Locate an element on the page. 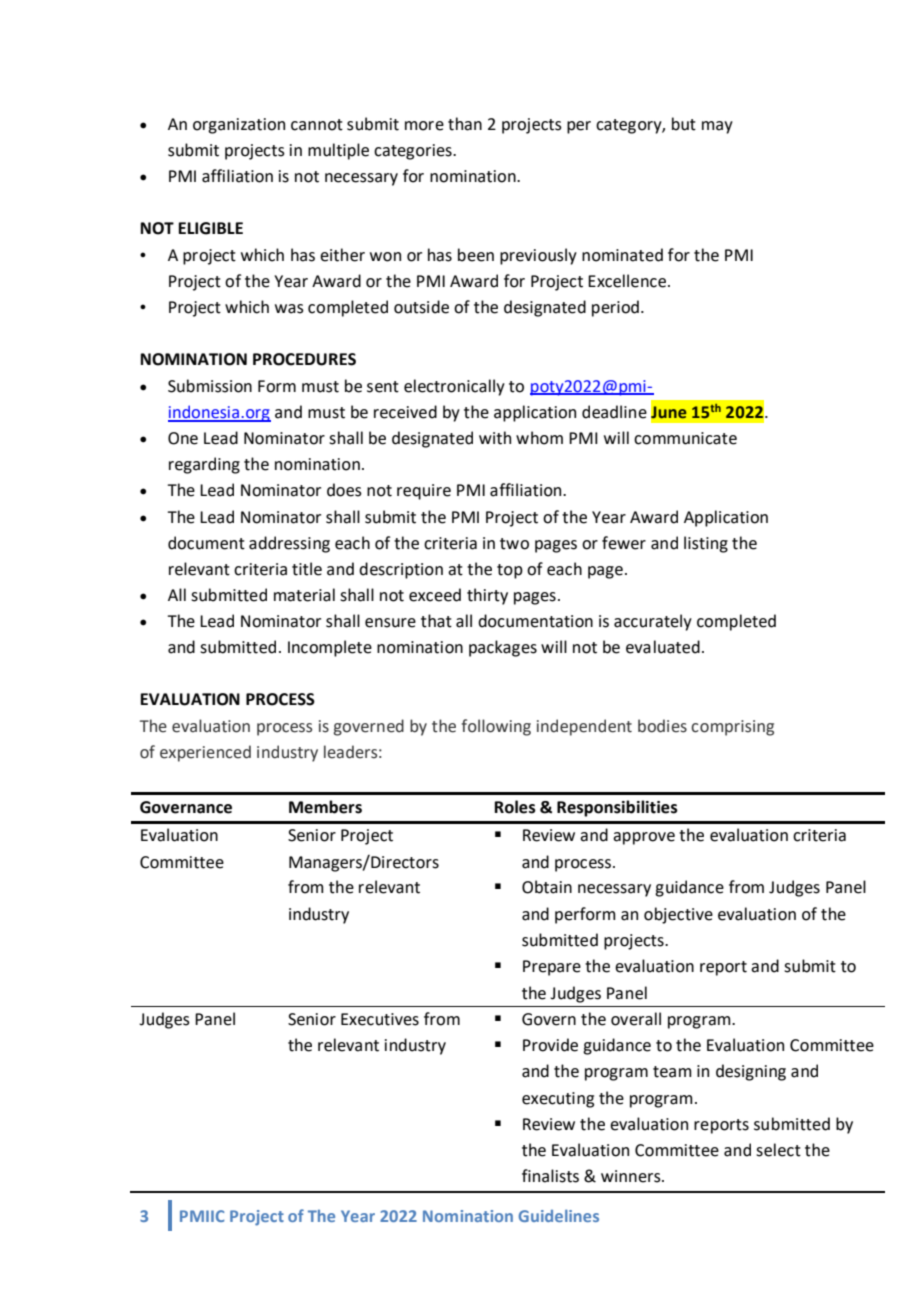  communicate is located at coordinates (685, 438).
